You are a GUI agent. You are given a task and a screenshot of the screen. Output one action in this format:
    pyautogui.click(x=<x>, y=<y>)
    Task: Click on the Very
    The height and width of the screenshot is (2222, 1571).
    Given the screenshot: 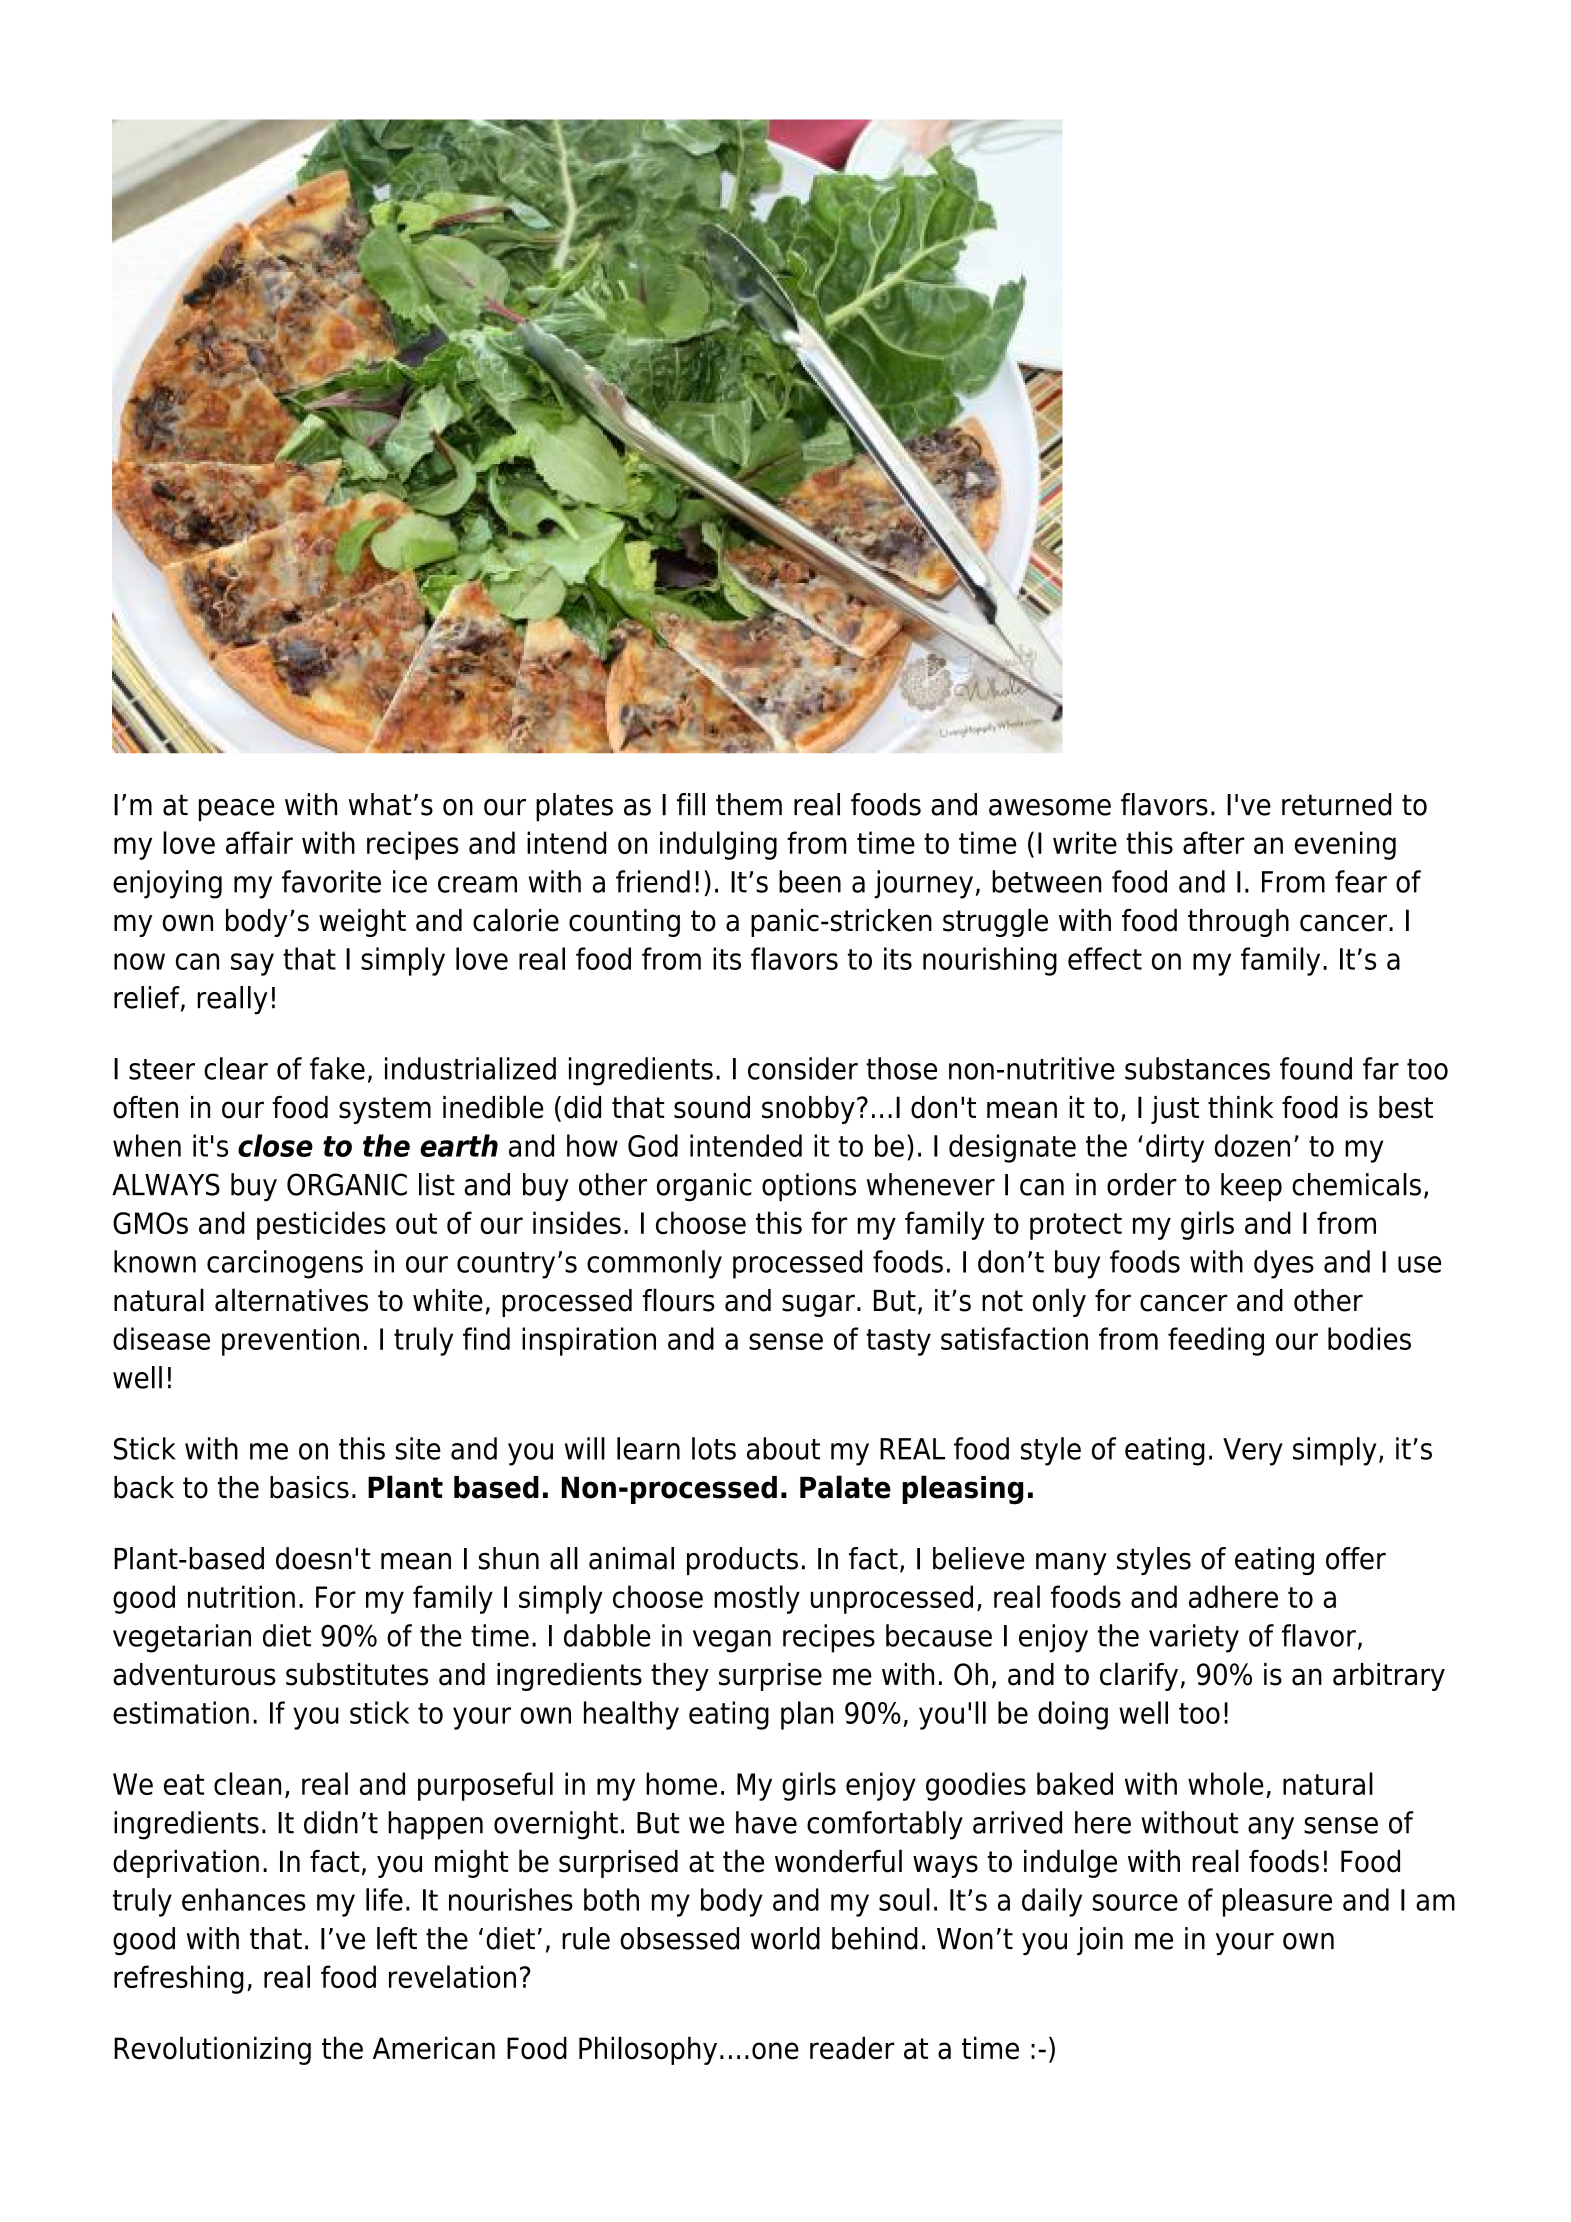 What is the action you would take?
    pyautogui.click(x=1253, y=1452)
